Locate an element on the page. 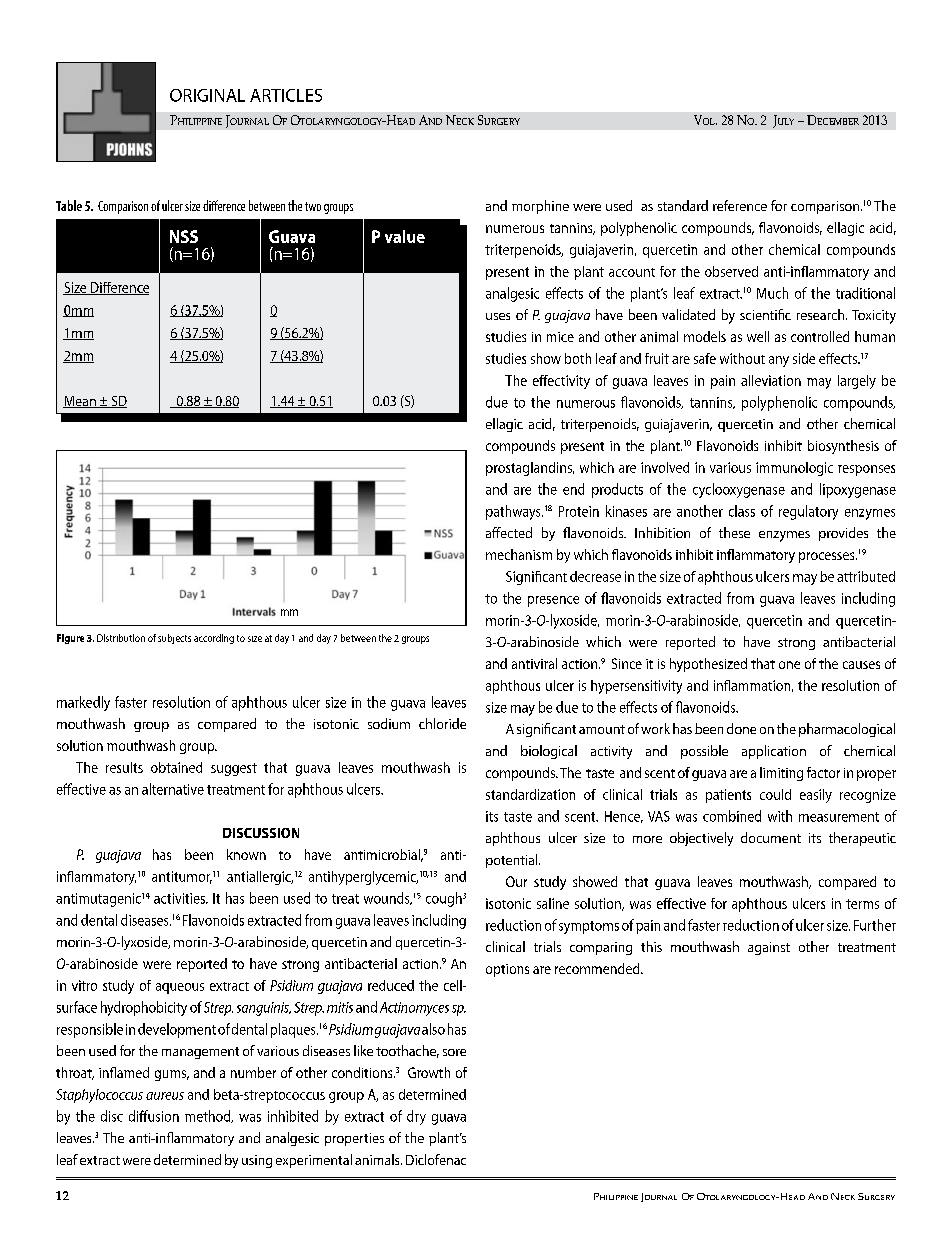 The height and width of the page is (1233, 952). reference is located at coordinates (740, 205).
